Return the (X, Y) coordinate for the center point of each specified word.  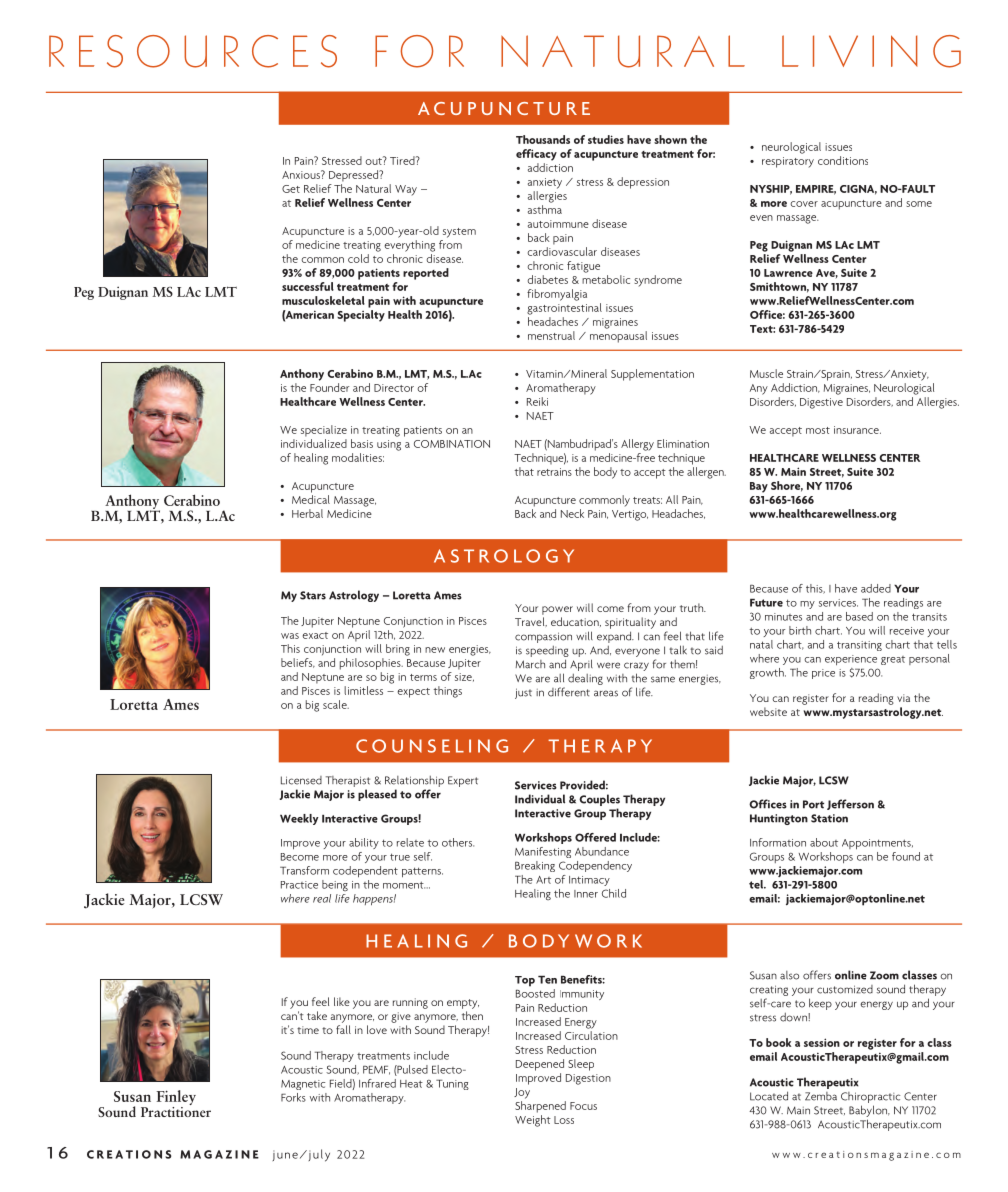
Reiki (537, 401)
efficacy (536, 155)
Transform (304, 870)
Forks (293, 1097)
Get (291, 189)
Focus (583, 1106)
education (576, 622)
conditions (843, 160)
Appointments (877, 844)
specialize (324, 431)
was (290, 636)
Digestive (821, 403)
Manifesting (543, 852)
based (859, 616)
